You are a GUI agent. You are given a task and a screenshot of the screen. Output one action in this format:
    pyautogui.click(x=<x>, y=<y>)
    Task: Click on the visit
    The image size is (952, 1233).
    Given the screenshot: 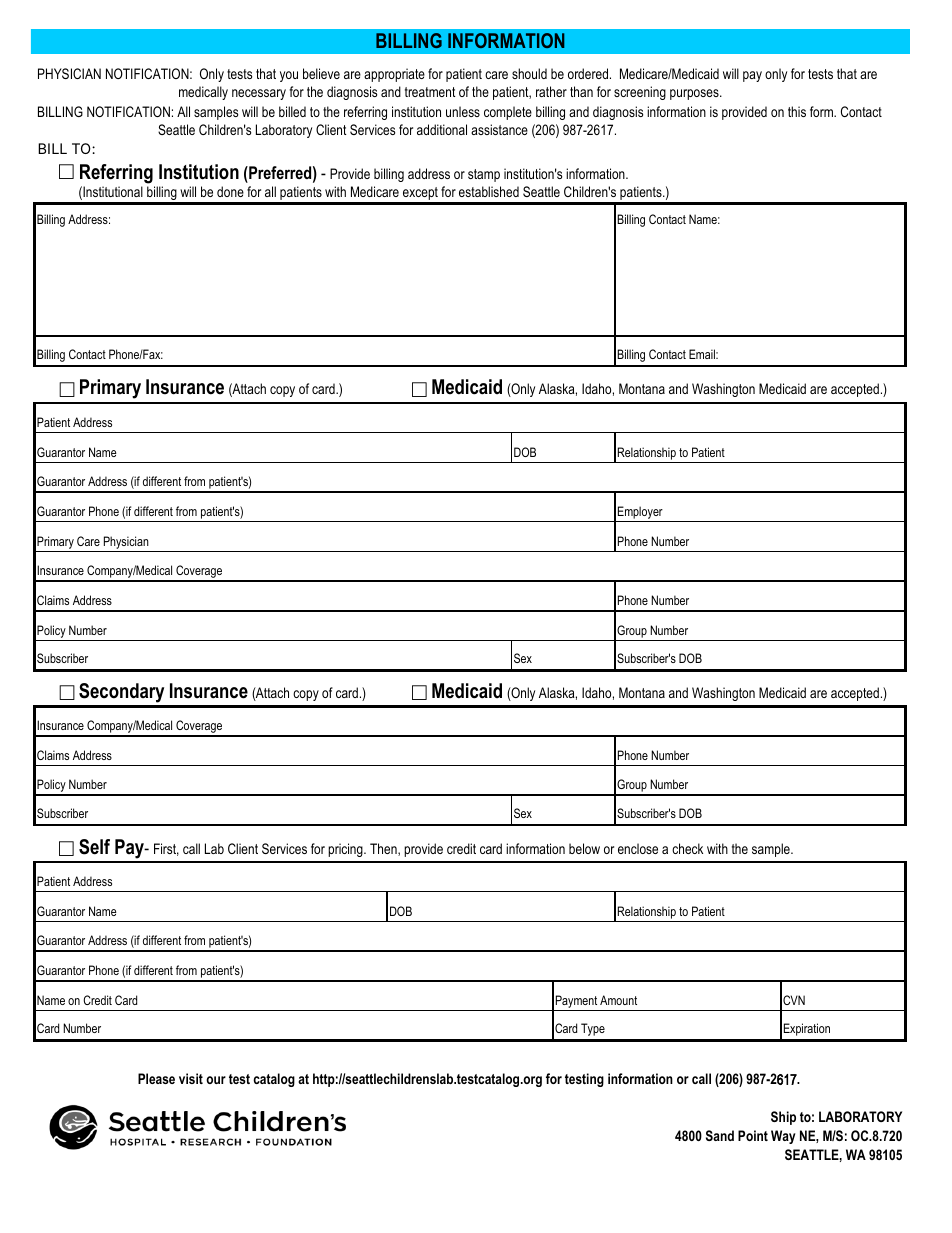 What is the action you would take?
    pyautogui.click(x=191, y=1078)
